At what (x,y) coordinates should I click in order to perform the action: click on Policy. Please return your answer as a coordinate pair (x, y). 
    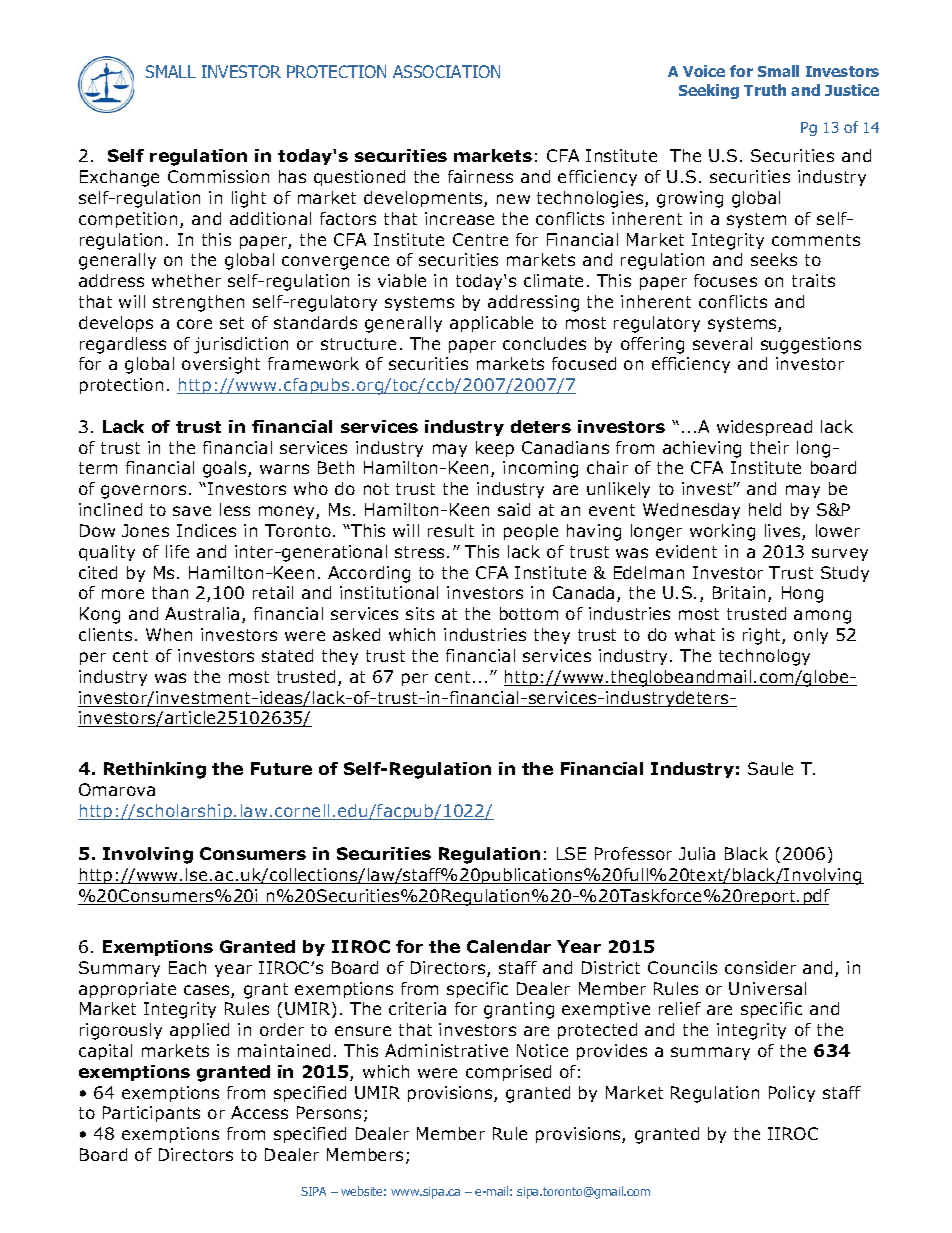
    Looking at the image, I should click on (792, 1094).
